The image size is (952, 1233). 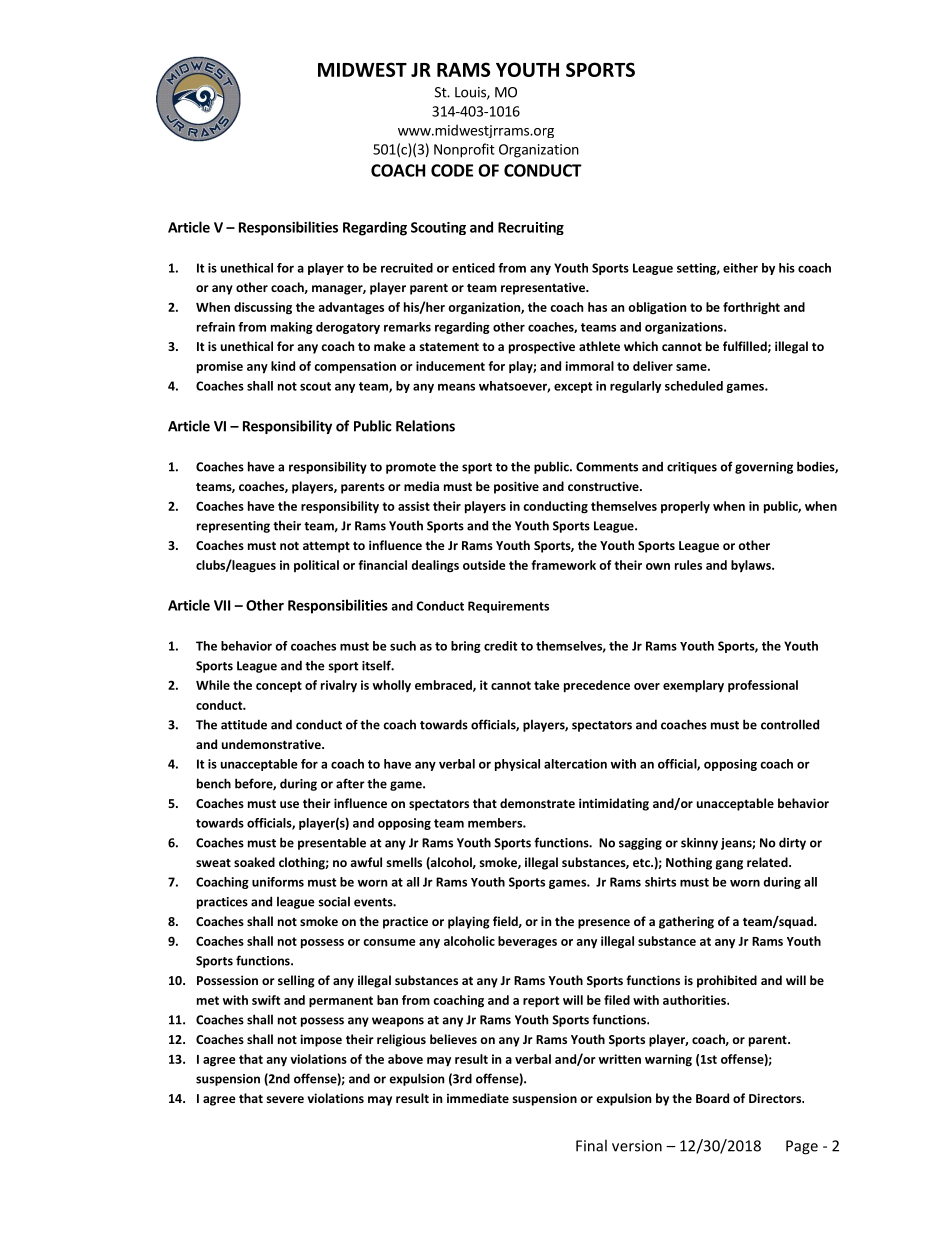 I want to click on severe, so click(x=285, y=1099).
